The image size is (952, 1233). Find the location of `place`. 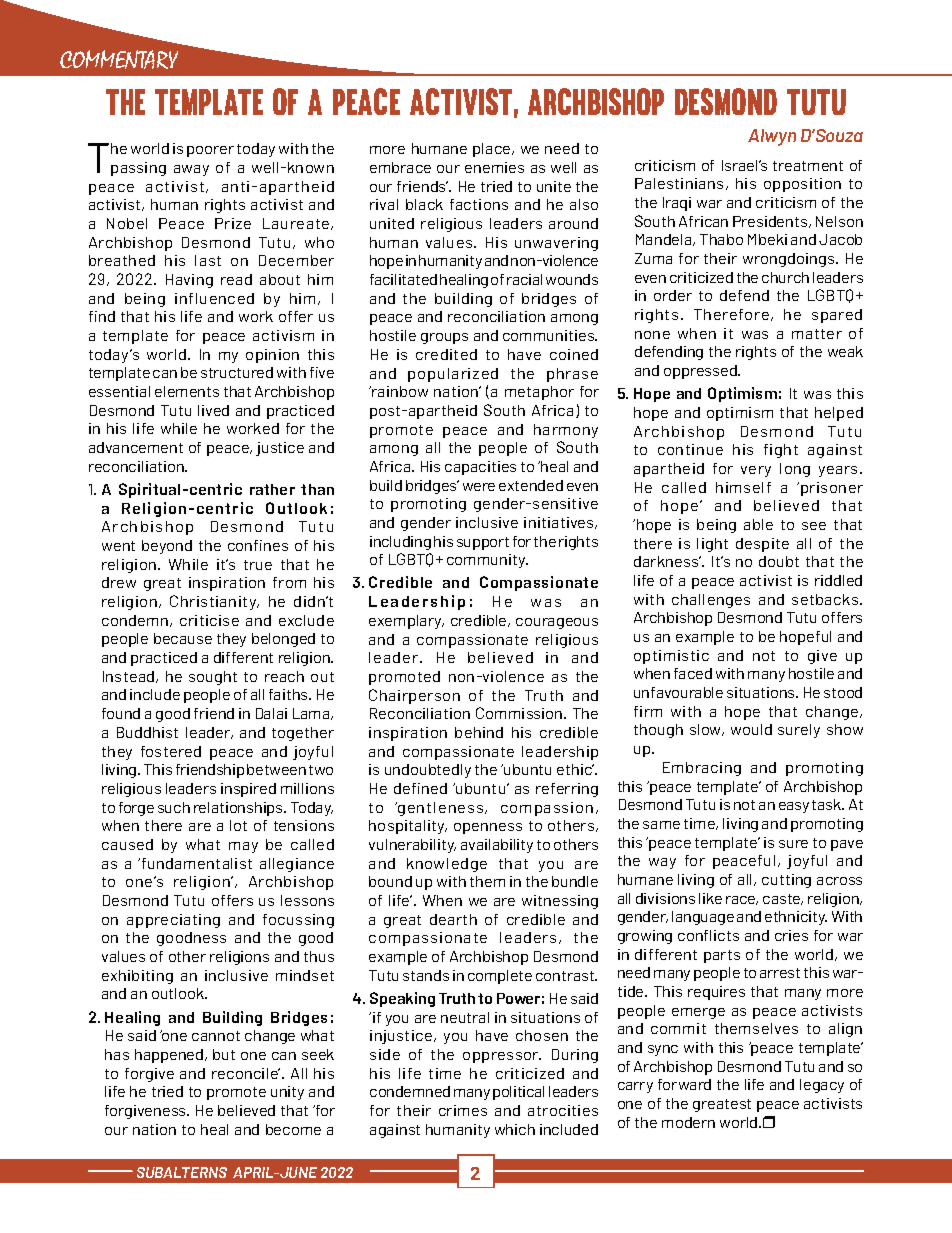

place is located at coordinates (493, 150).
